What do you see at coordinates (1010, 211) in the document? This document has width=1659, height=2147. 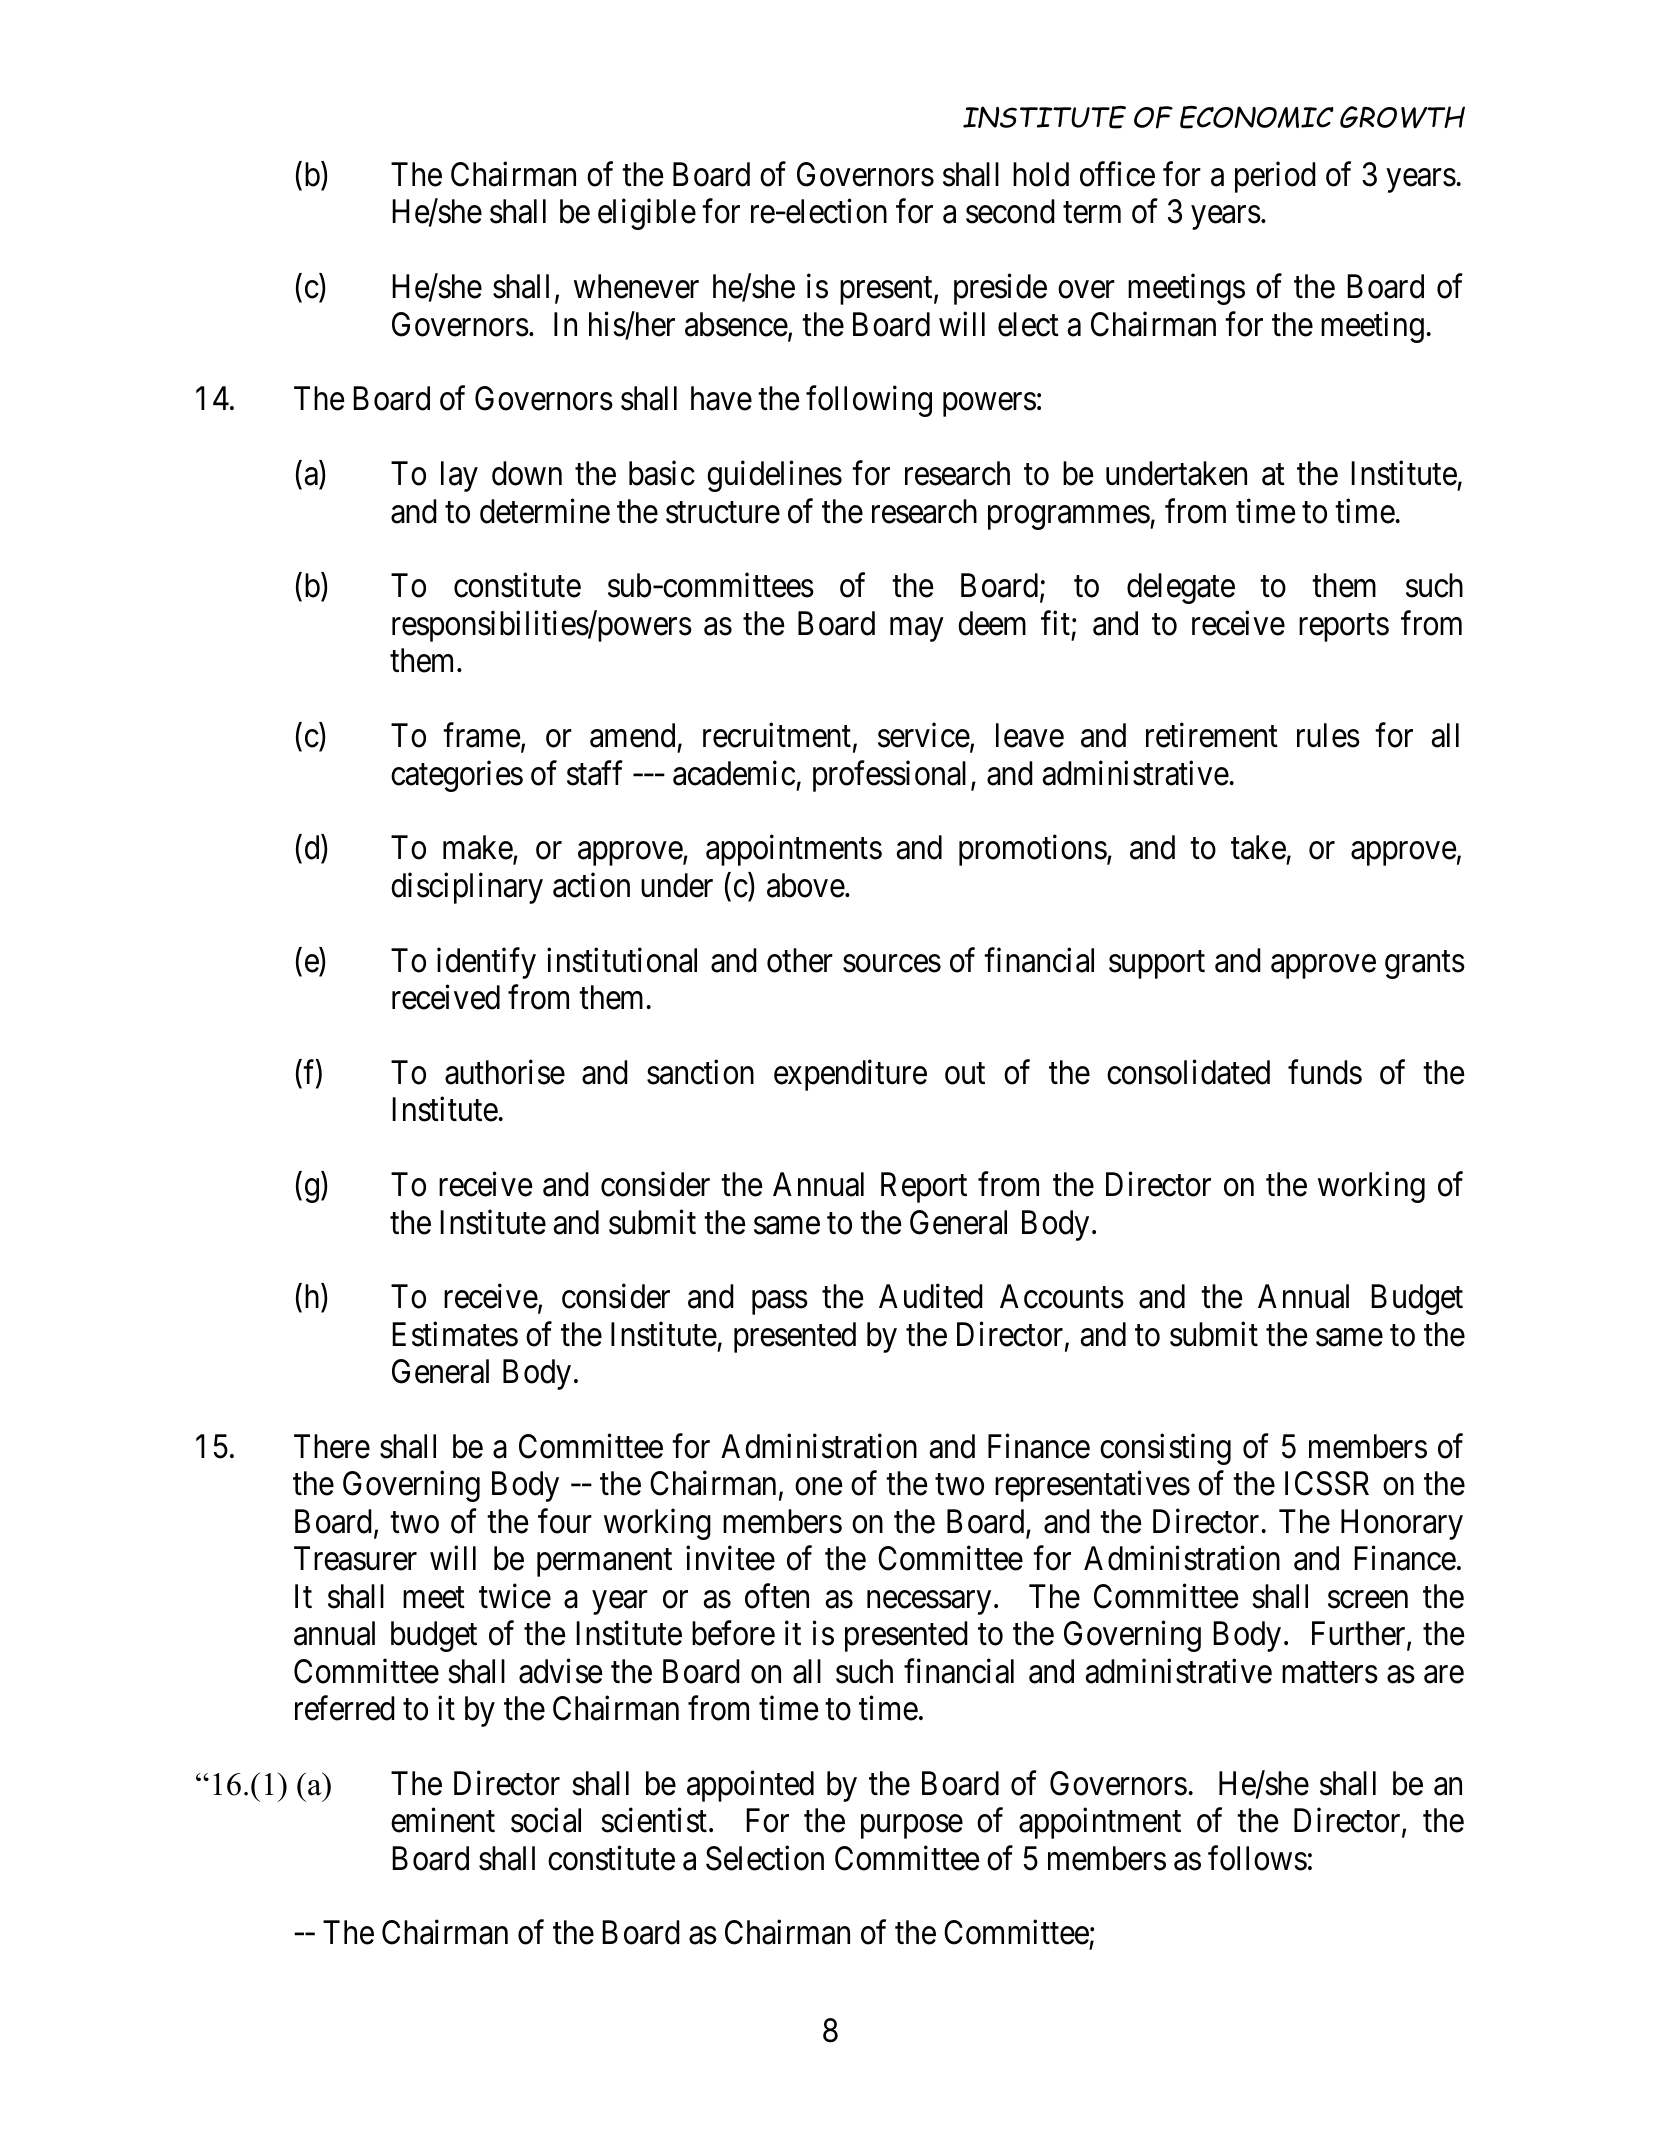 I see `second` at bounding box center [1010, 211].
